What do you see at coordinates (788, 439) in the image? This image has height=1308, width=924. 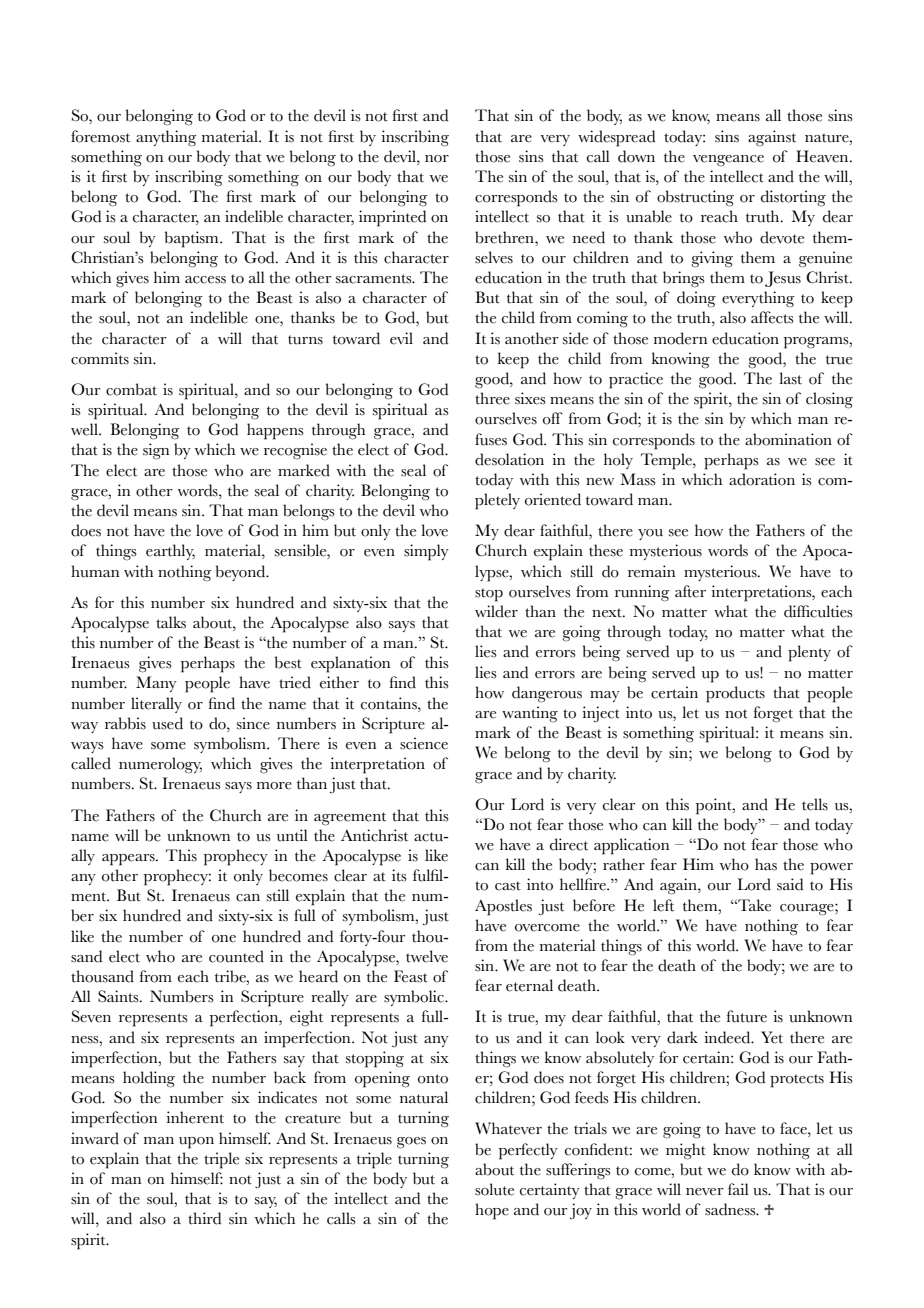 I see `abomination` at bounding box center [788, 439].
